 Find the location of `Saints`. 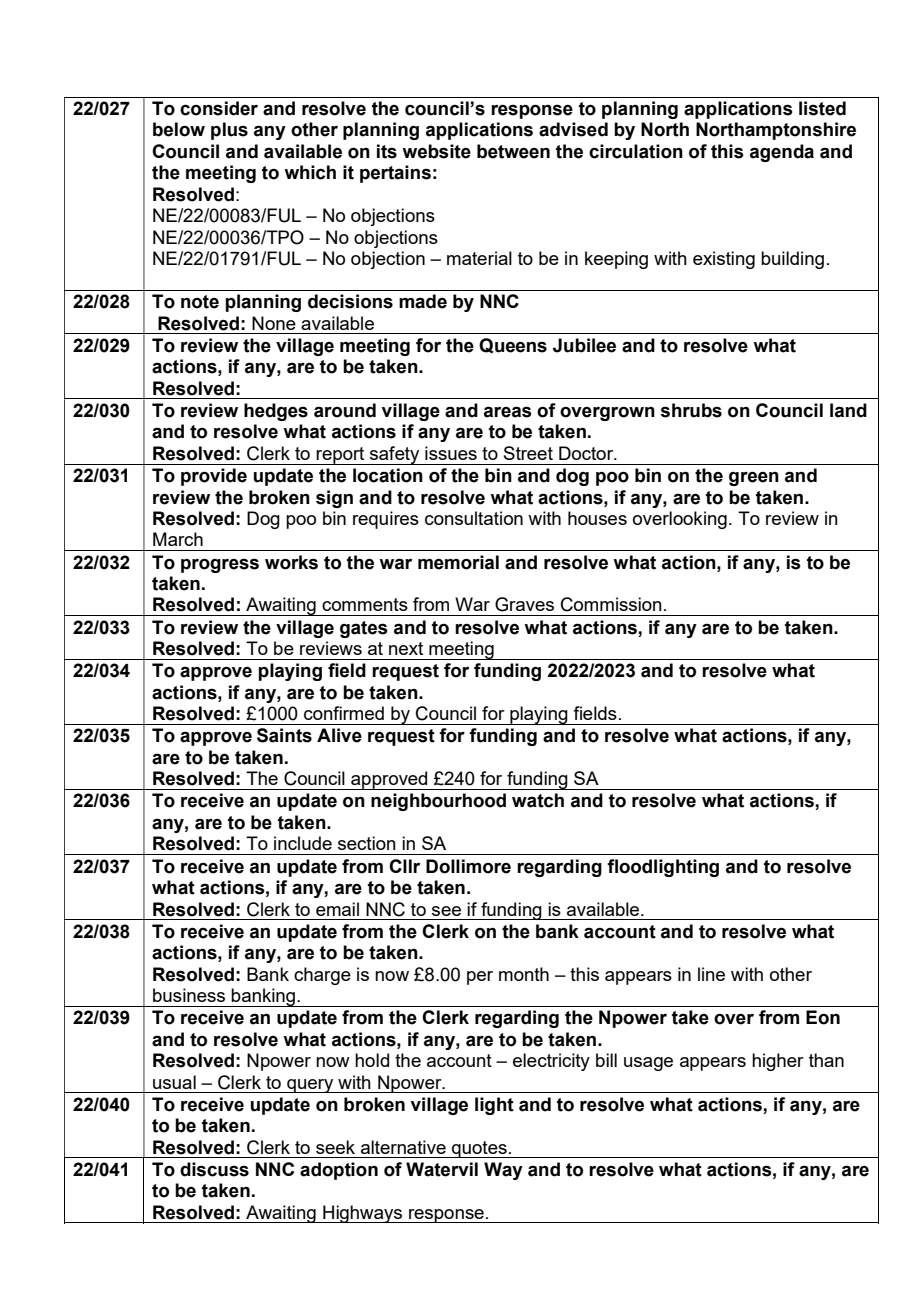

Saints is located at coordinates (284, 735).
